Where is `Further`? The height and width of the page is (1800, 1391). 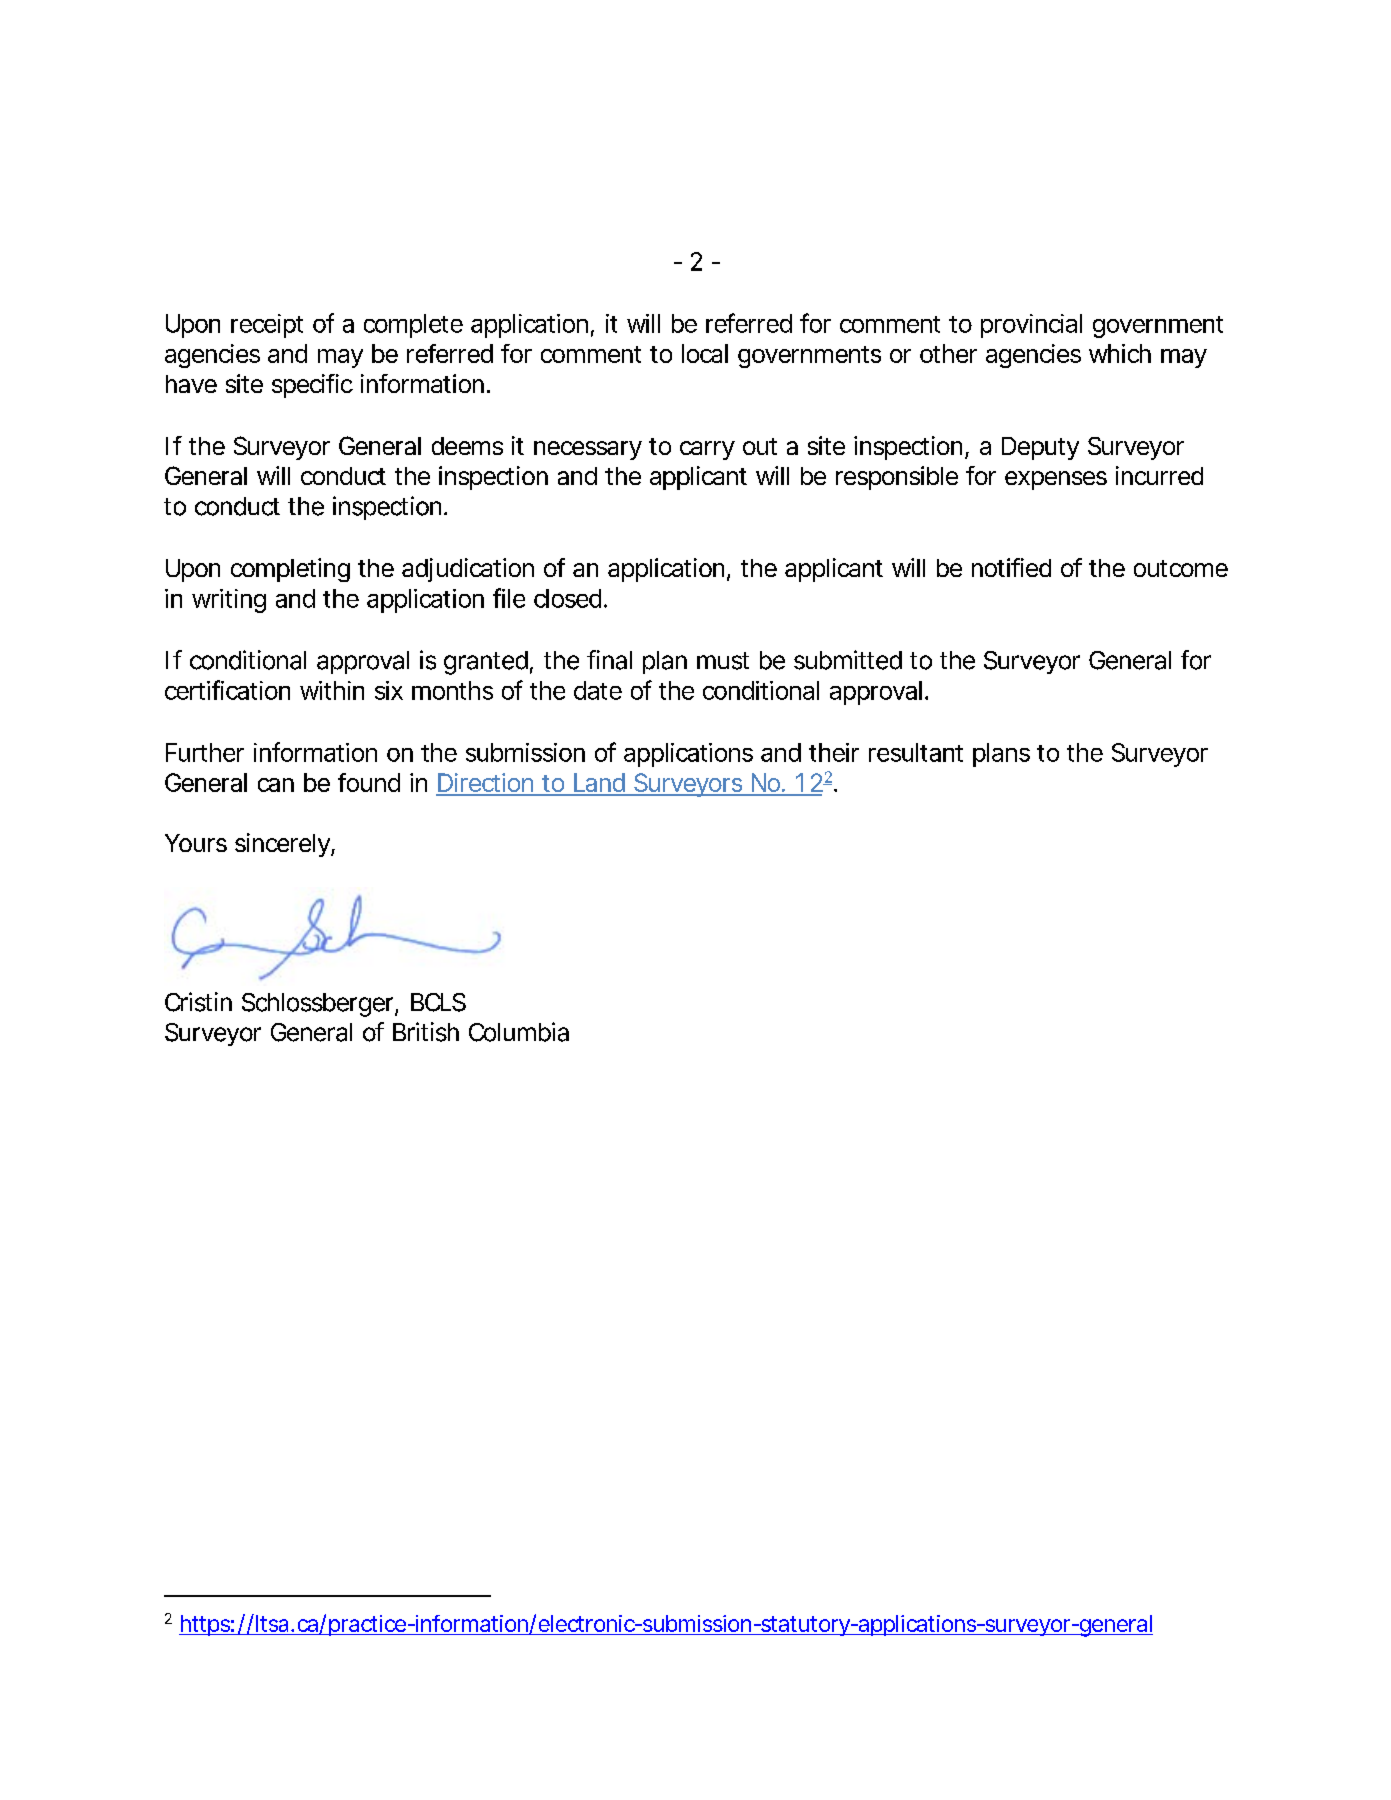
Further is located at coordinates (205, 752).
